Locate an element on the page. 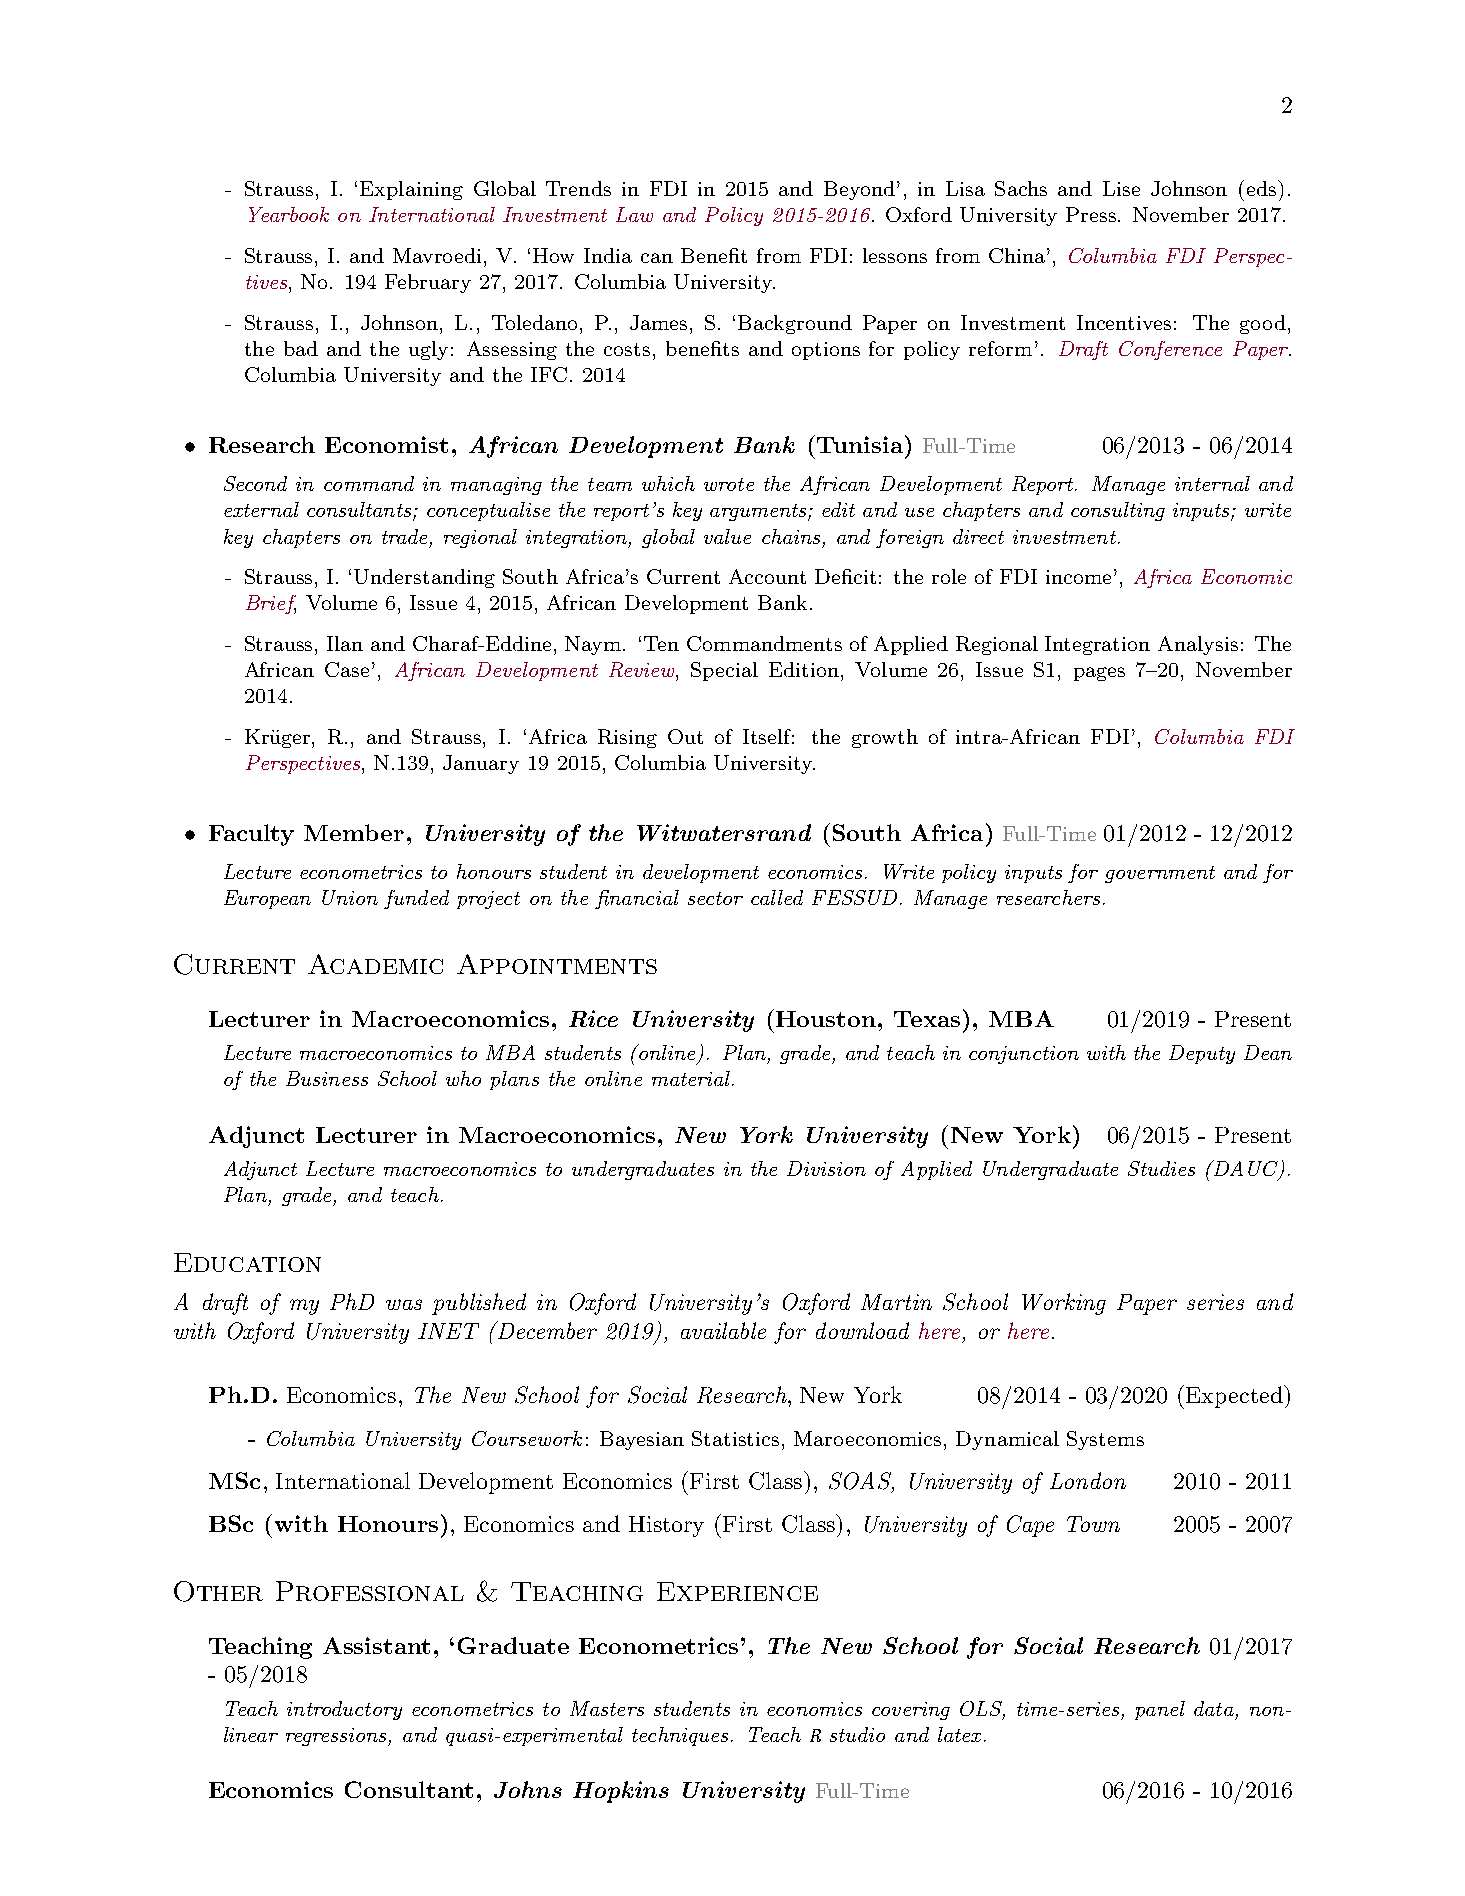  available is located at coordinates (723, 1330).
